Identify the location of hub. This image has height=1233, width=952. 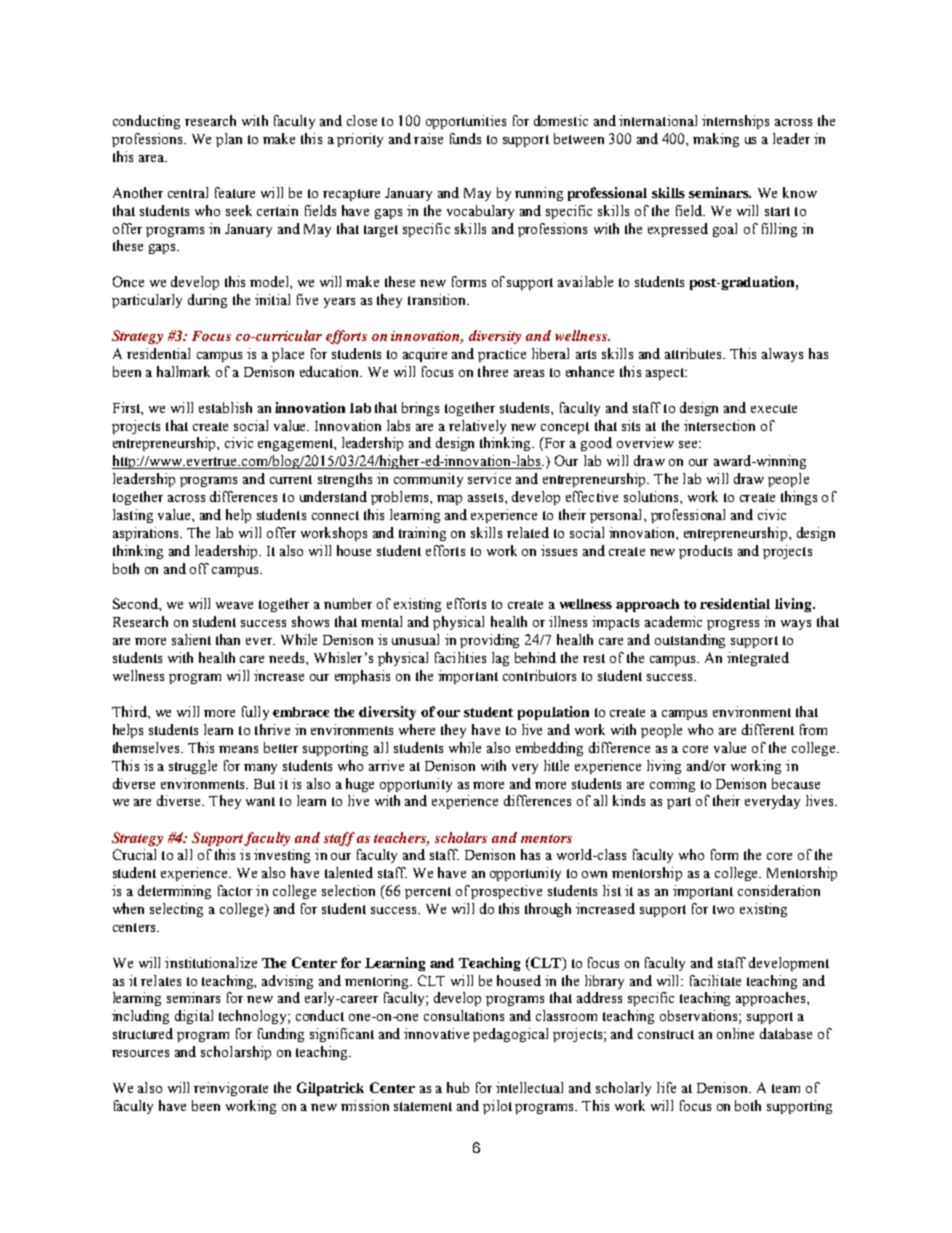
(458, 1087).
